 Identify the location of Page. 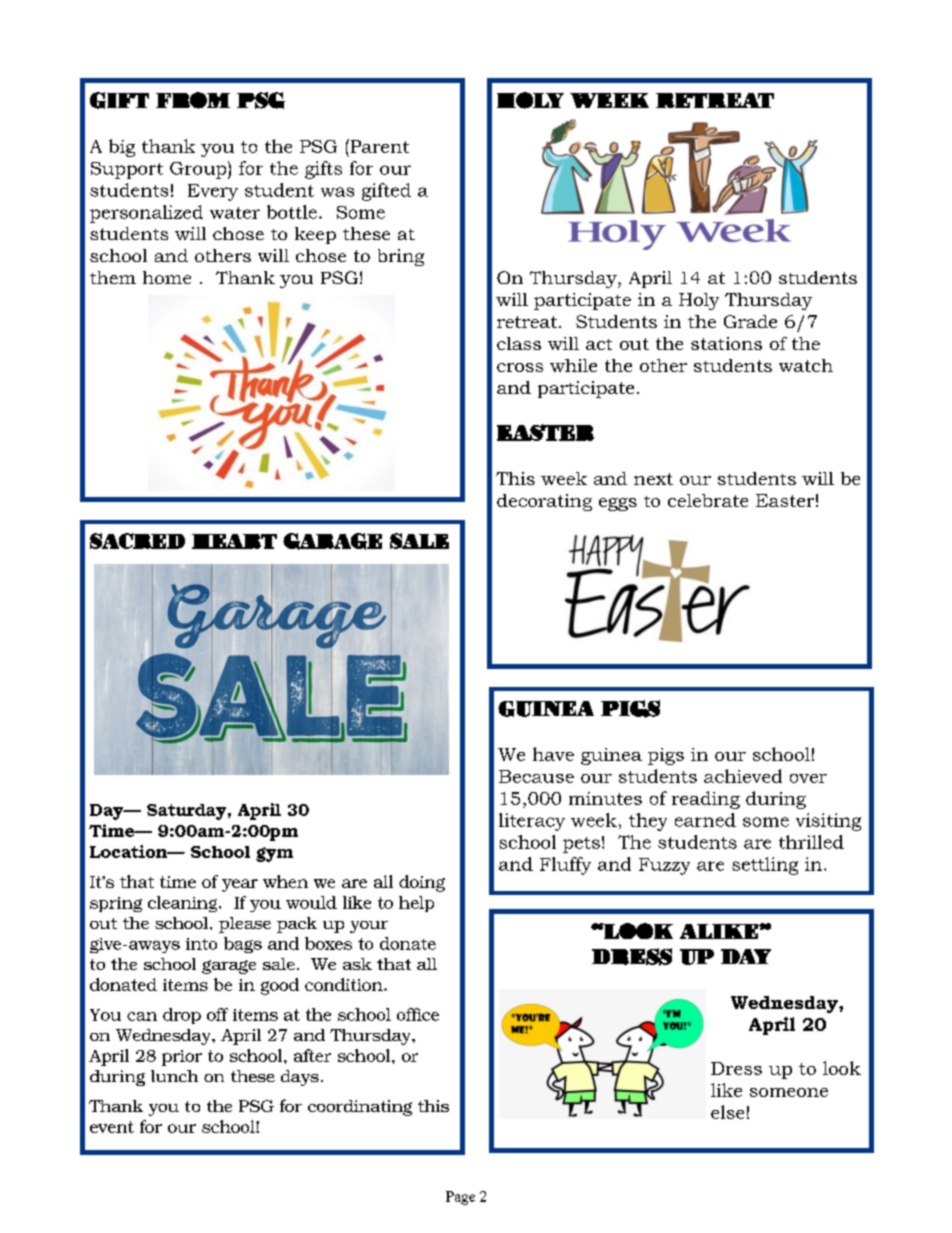
(460, 1198).
